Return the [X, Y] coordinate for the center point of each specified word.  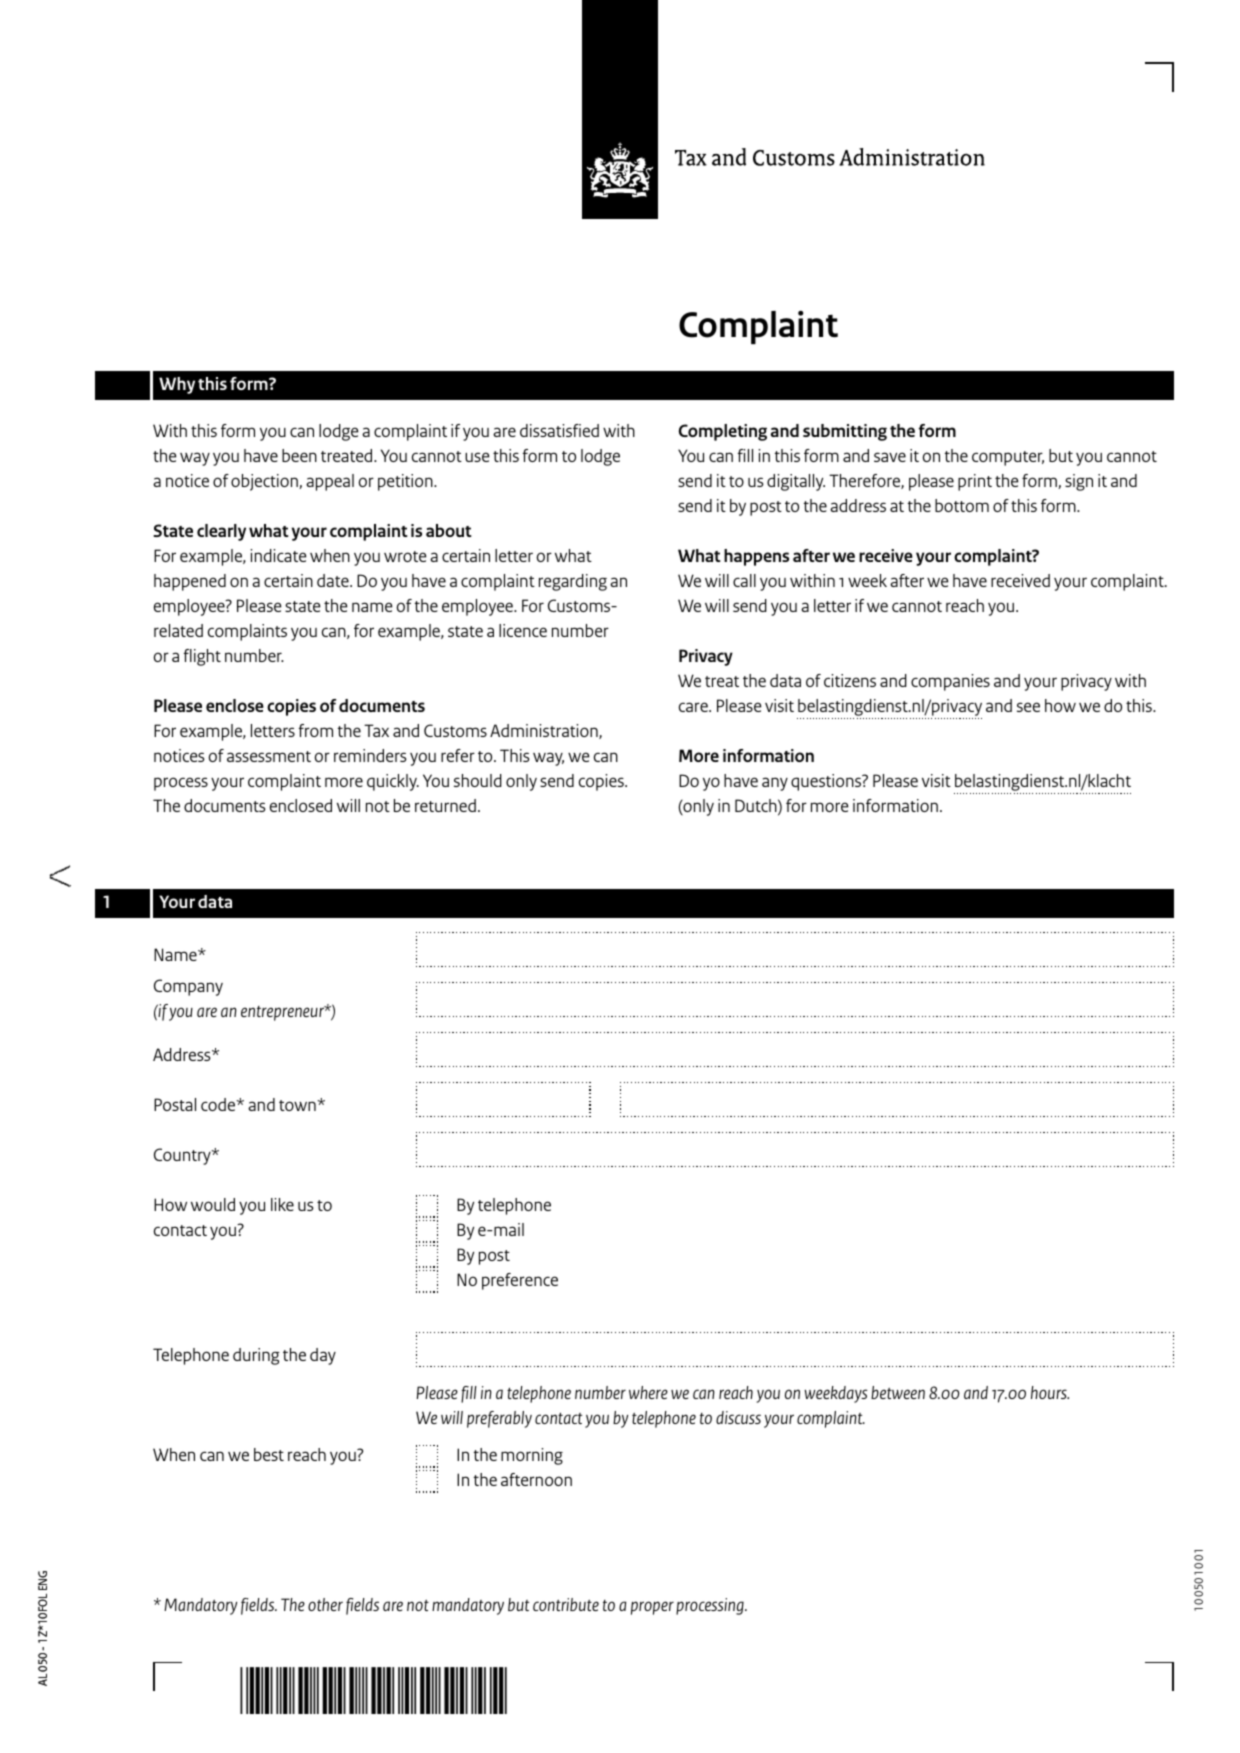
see [1028, 707]
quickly [393, 782]
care [694, 707]
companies [950, 682]
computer [1008, 458]
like [282, 1204]
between [898, 1392]
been [299, 455]
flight [202, 657]
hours [1050, 1392]
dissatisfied [559, 430]
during [256, 1356]
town [298, 1105]
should [478, 780]
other [325, 1604]
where [648, 1392]
